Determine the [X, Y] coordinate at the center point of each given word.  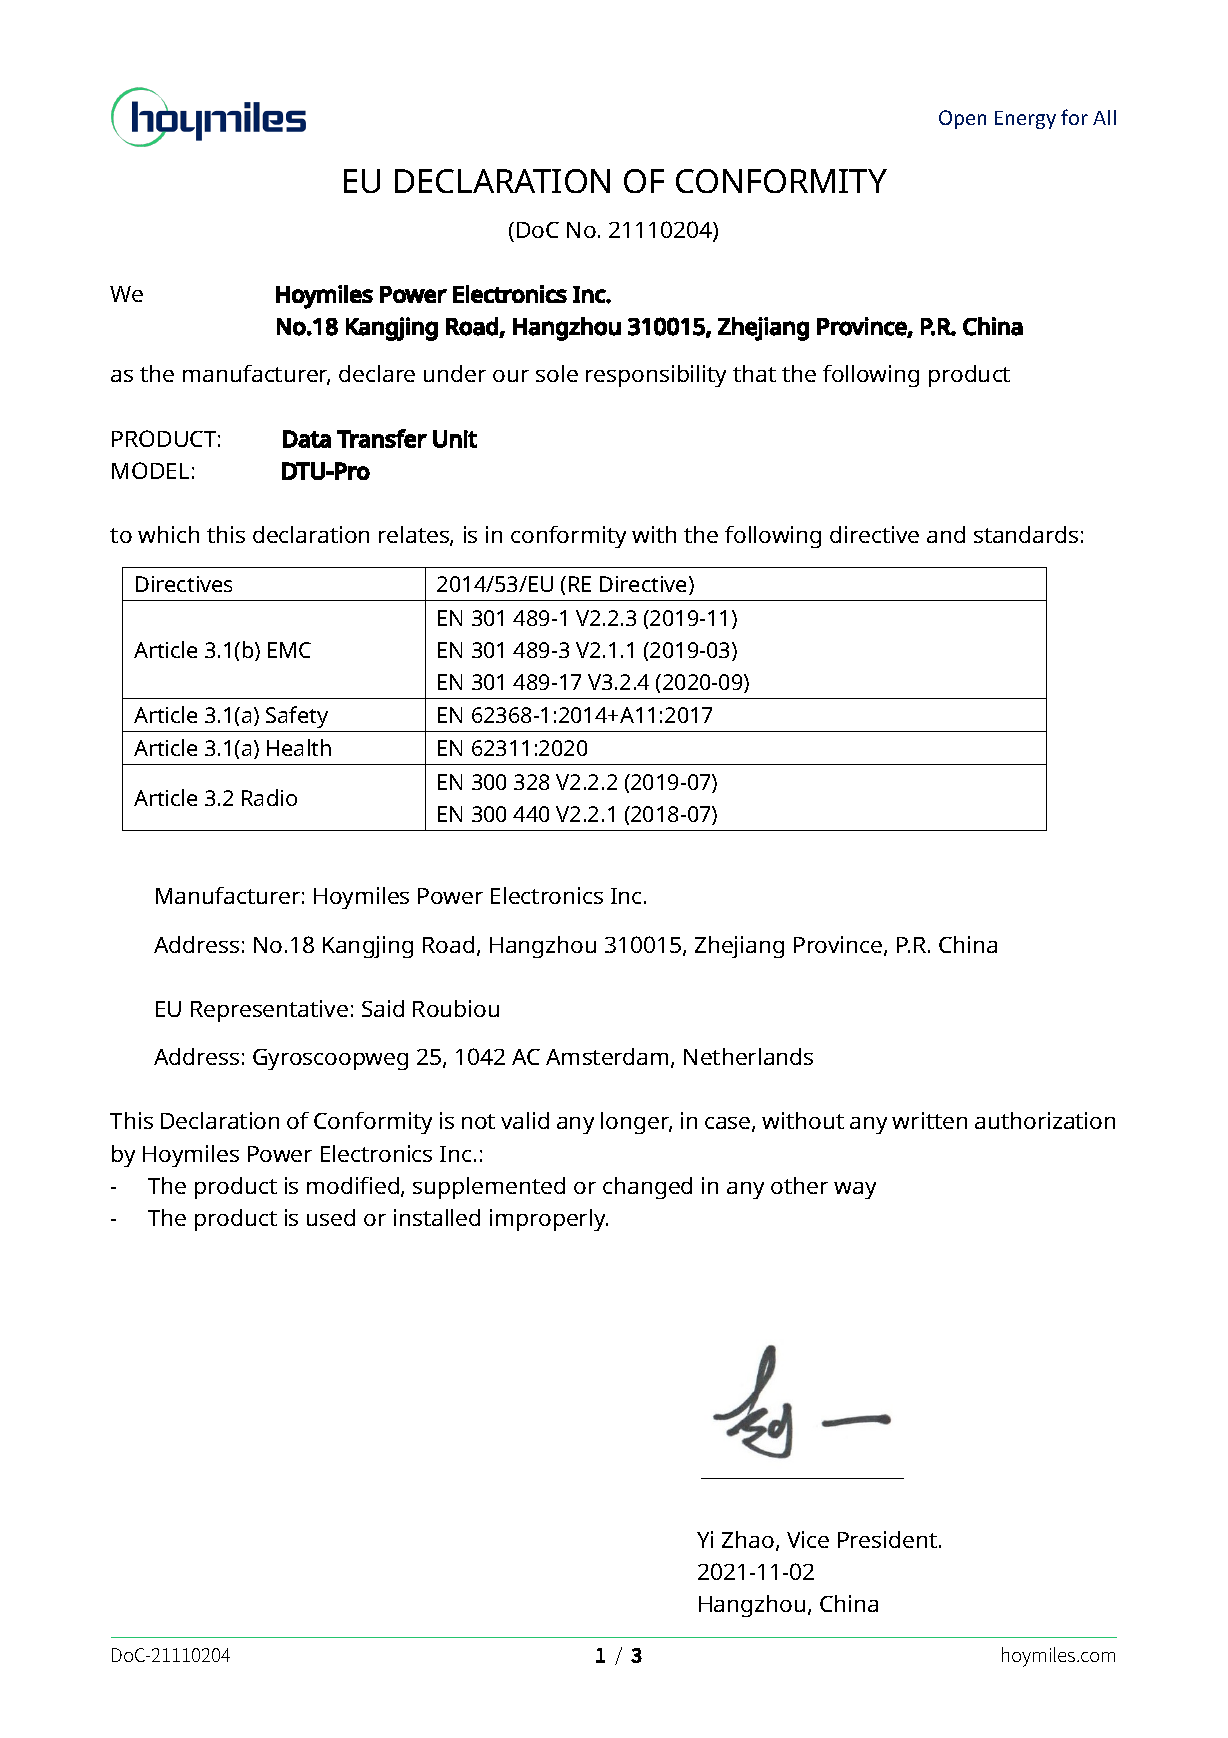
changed [647, 1188]
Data [307, 439]
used [331, 1217]
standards [1026, 534]
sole [557, 373]
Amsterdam [607, 1056]
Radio [269, 797]
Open [962, 119]
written [929, 1120]
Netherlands [748, 1056]
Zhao [748, 1539]
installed [437, 1217]
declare [377, 373]
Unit [455, 439]
